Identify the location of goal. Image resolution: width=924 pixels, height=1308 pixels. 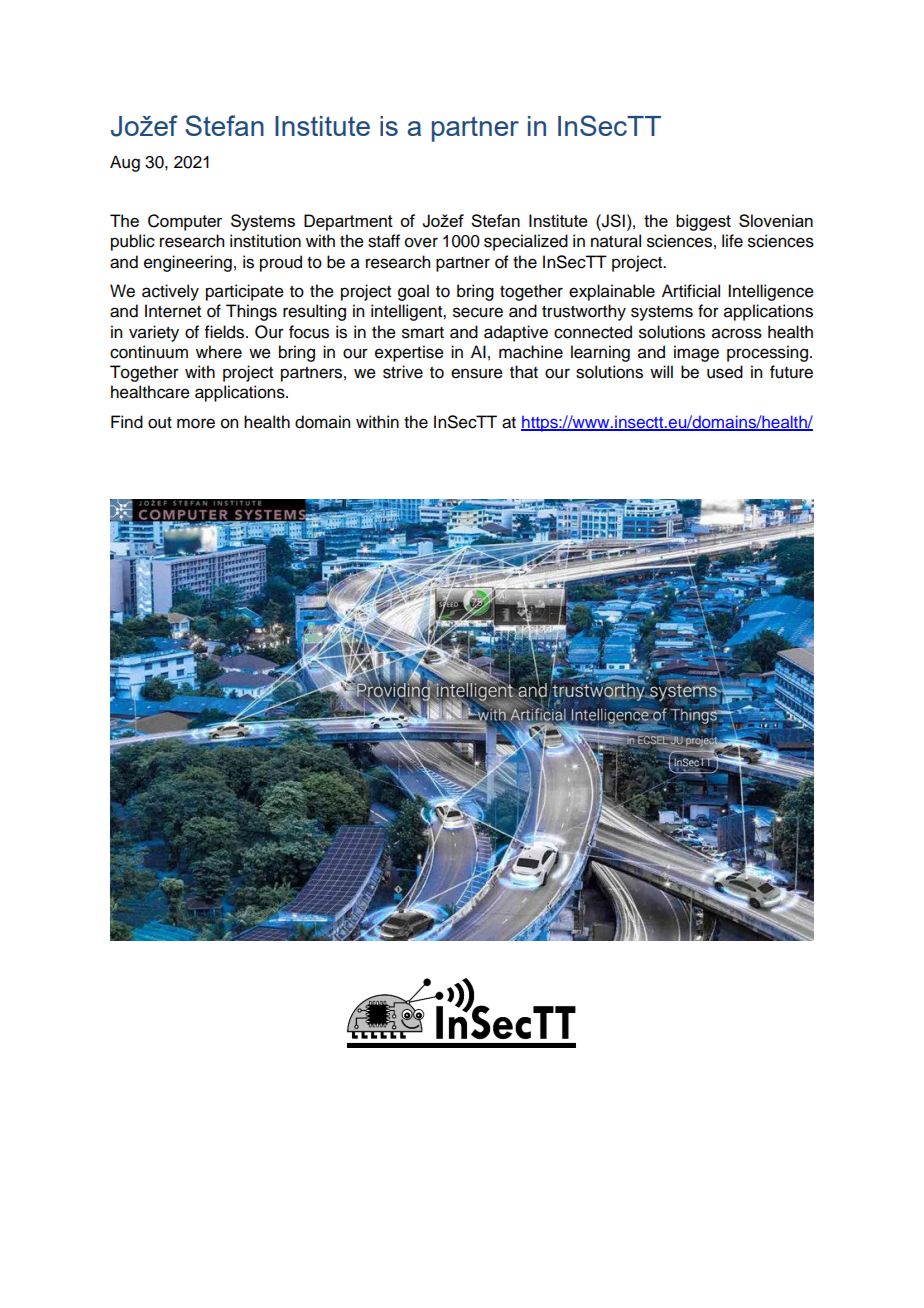
(413, 292).
